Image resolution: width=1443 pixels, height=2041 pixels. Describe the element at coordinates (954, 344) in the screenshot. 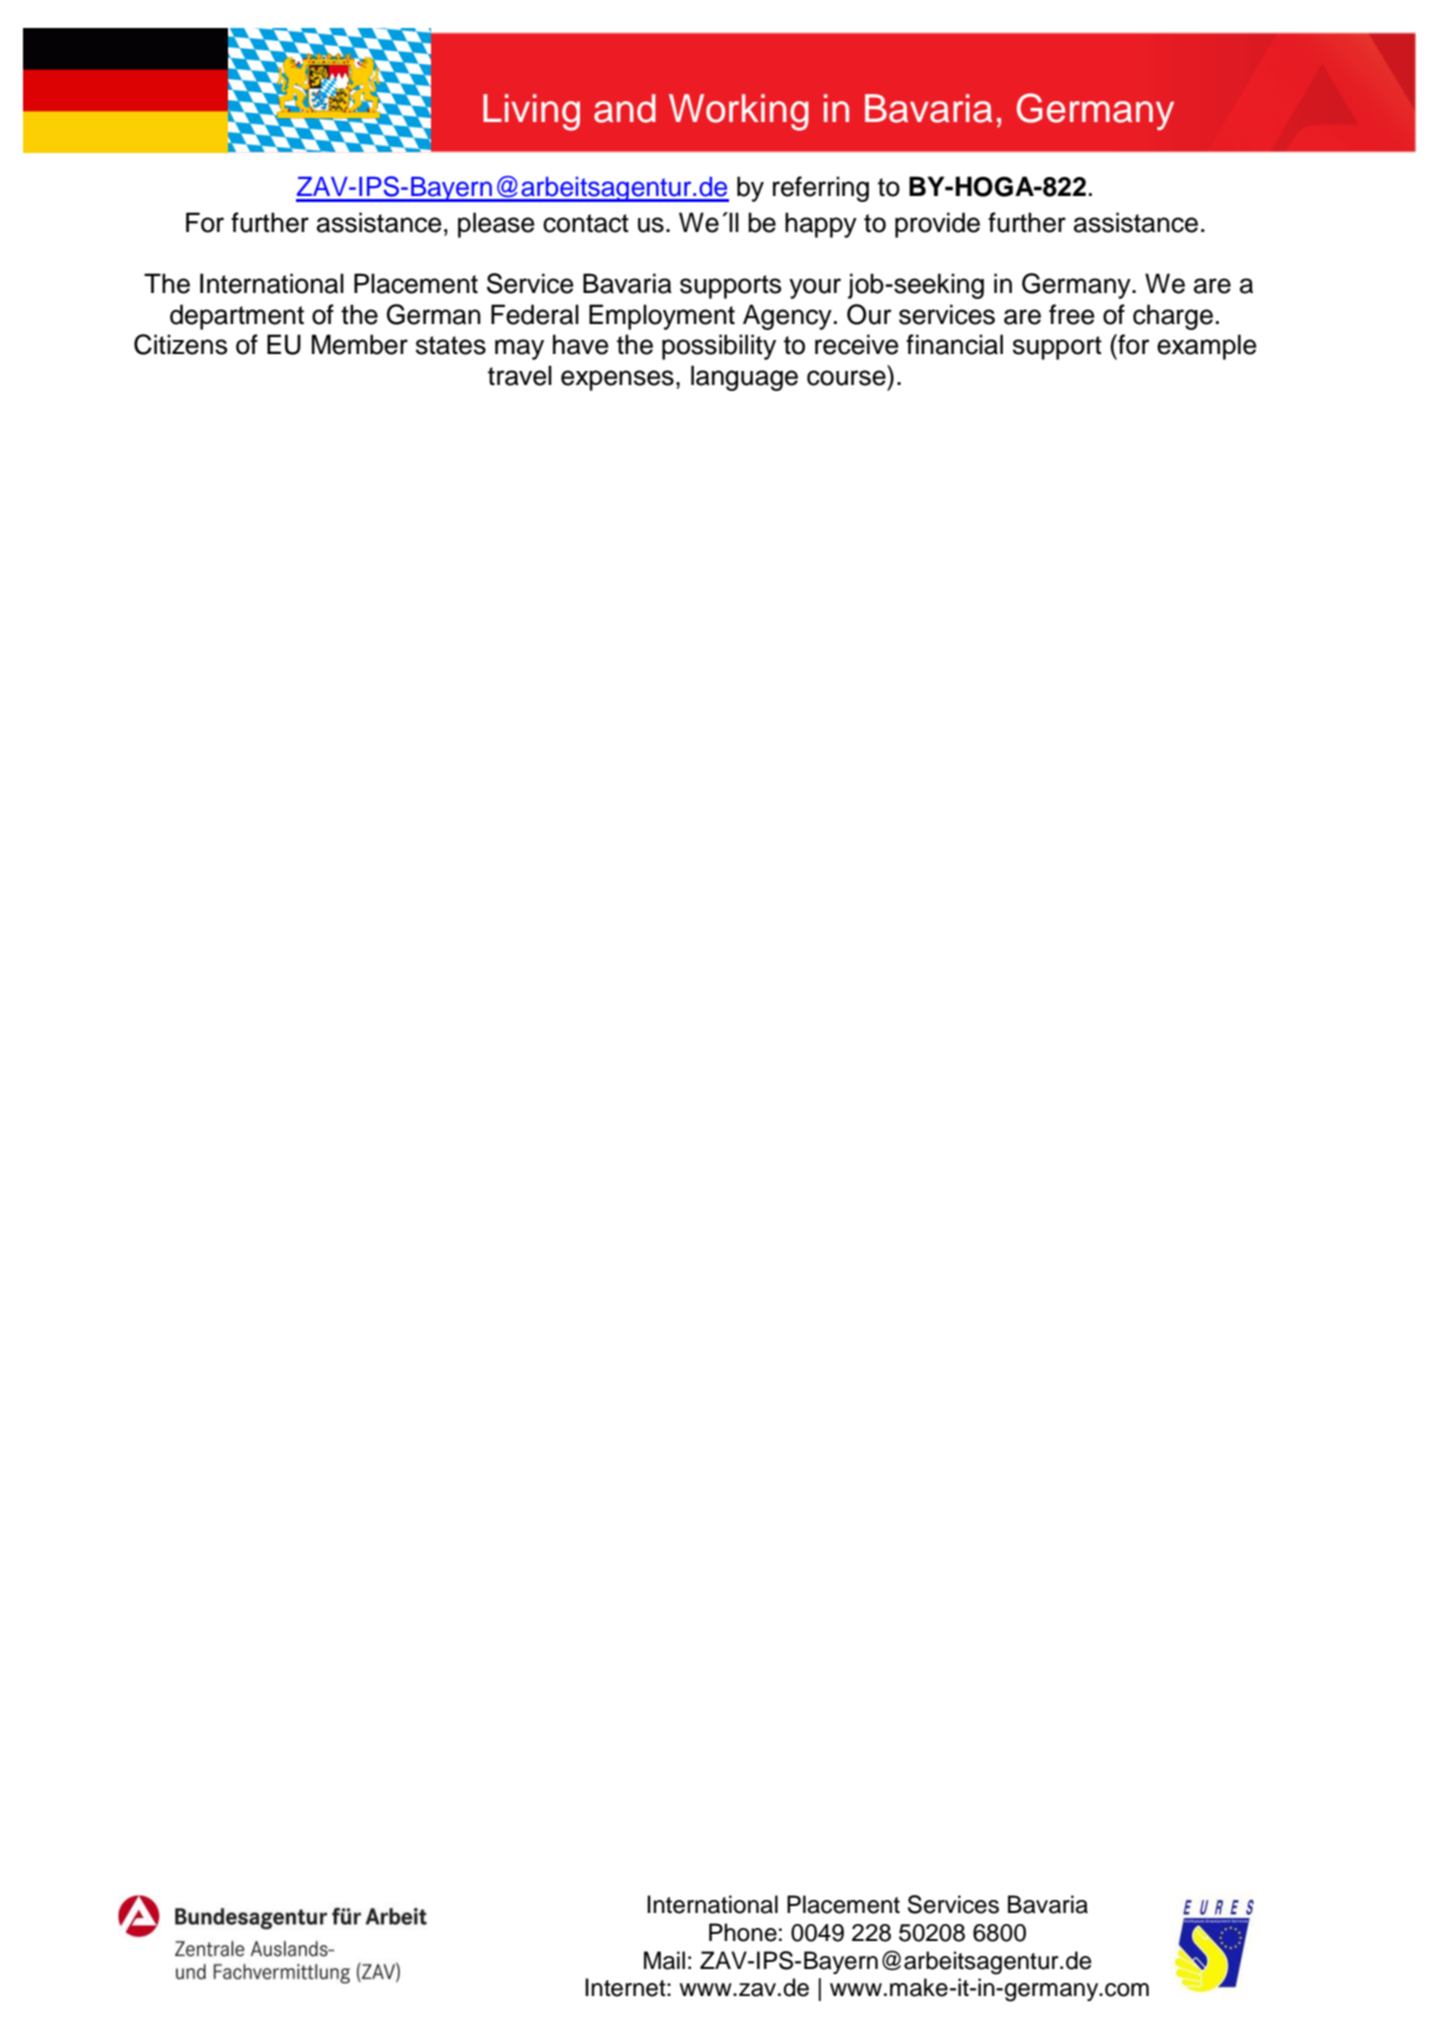

I see `financial` at that location.
